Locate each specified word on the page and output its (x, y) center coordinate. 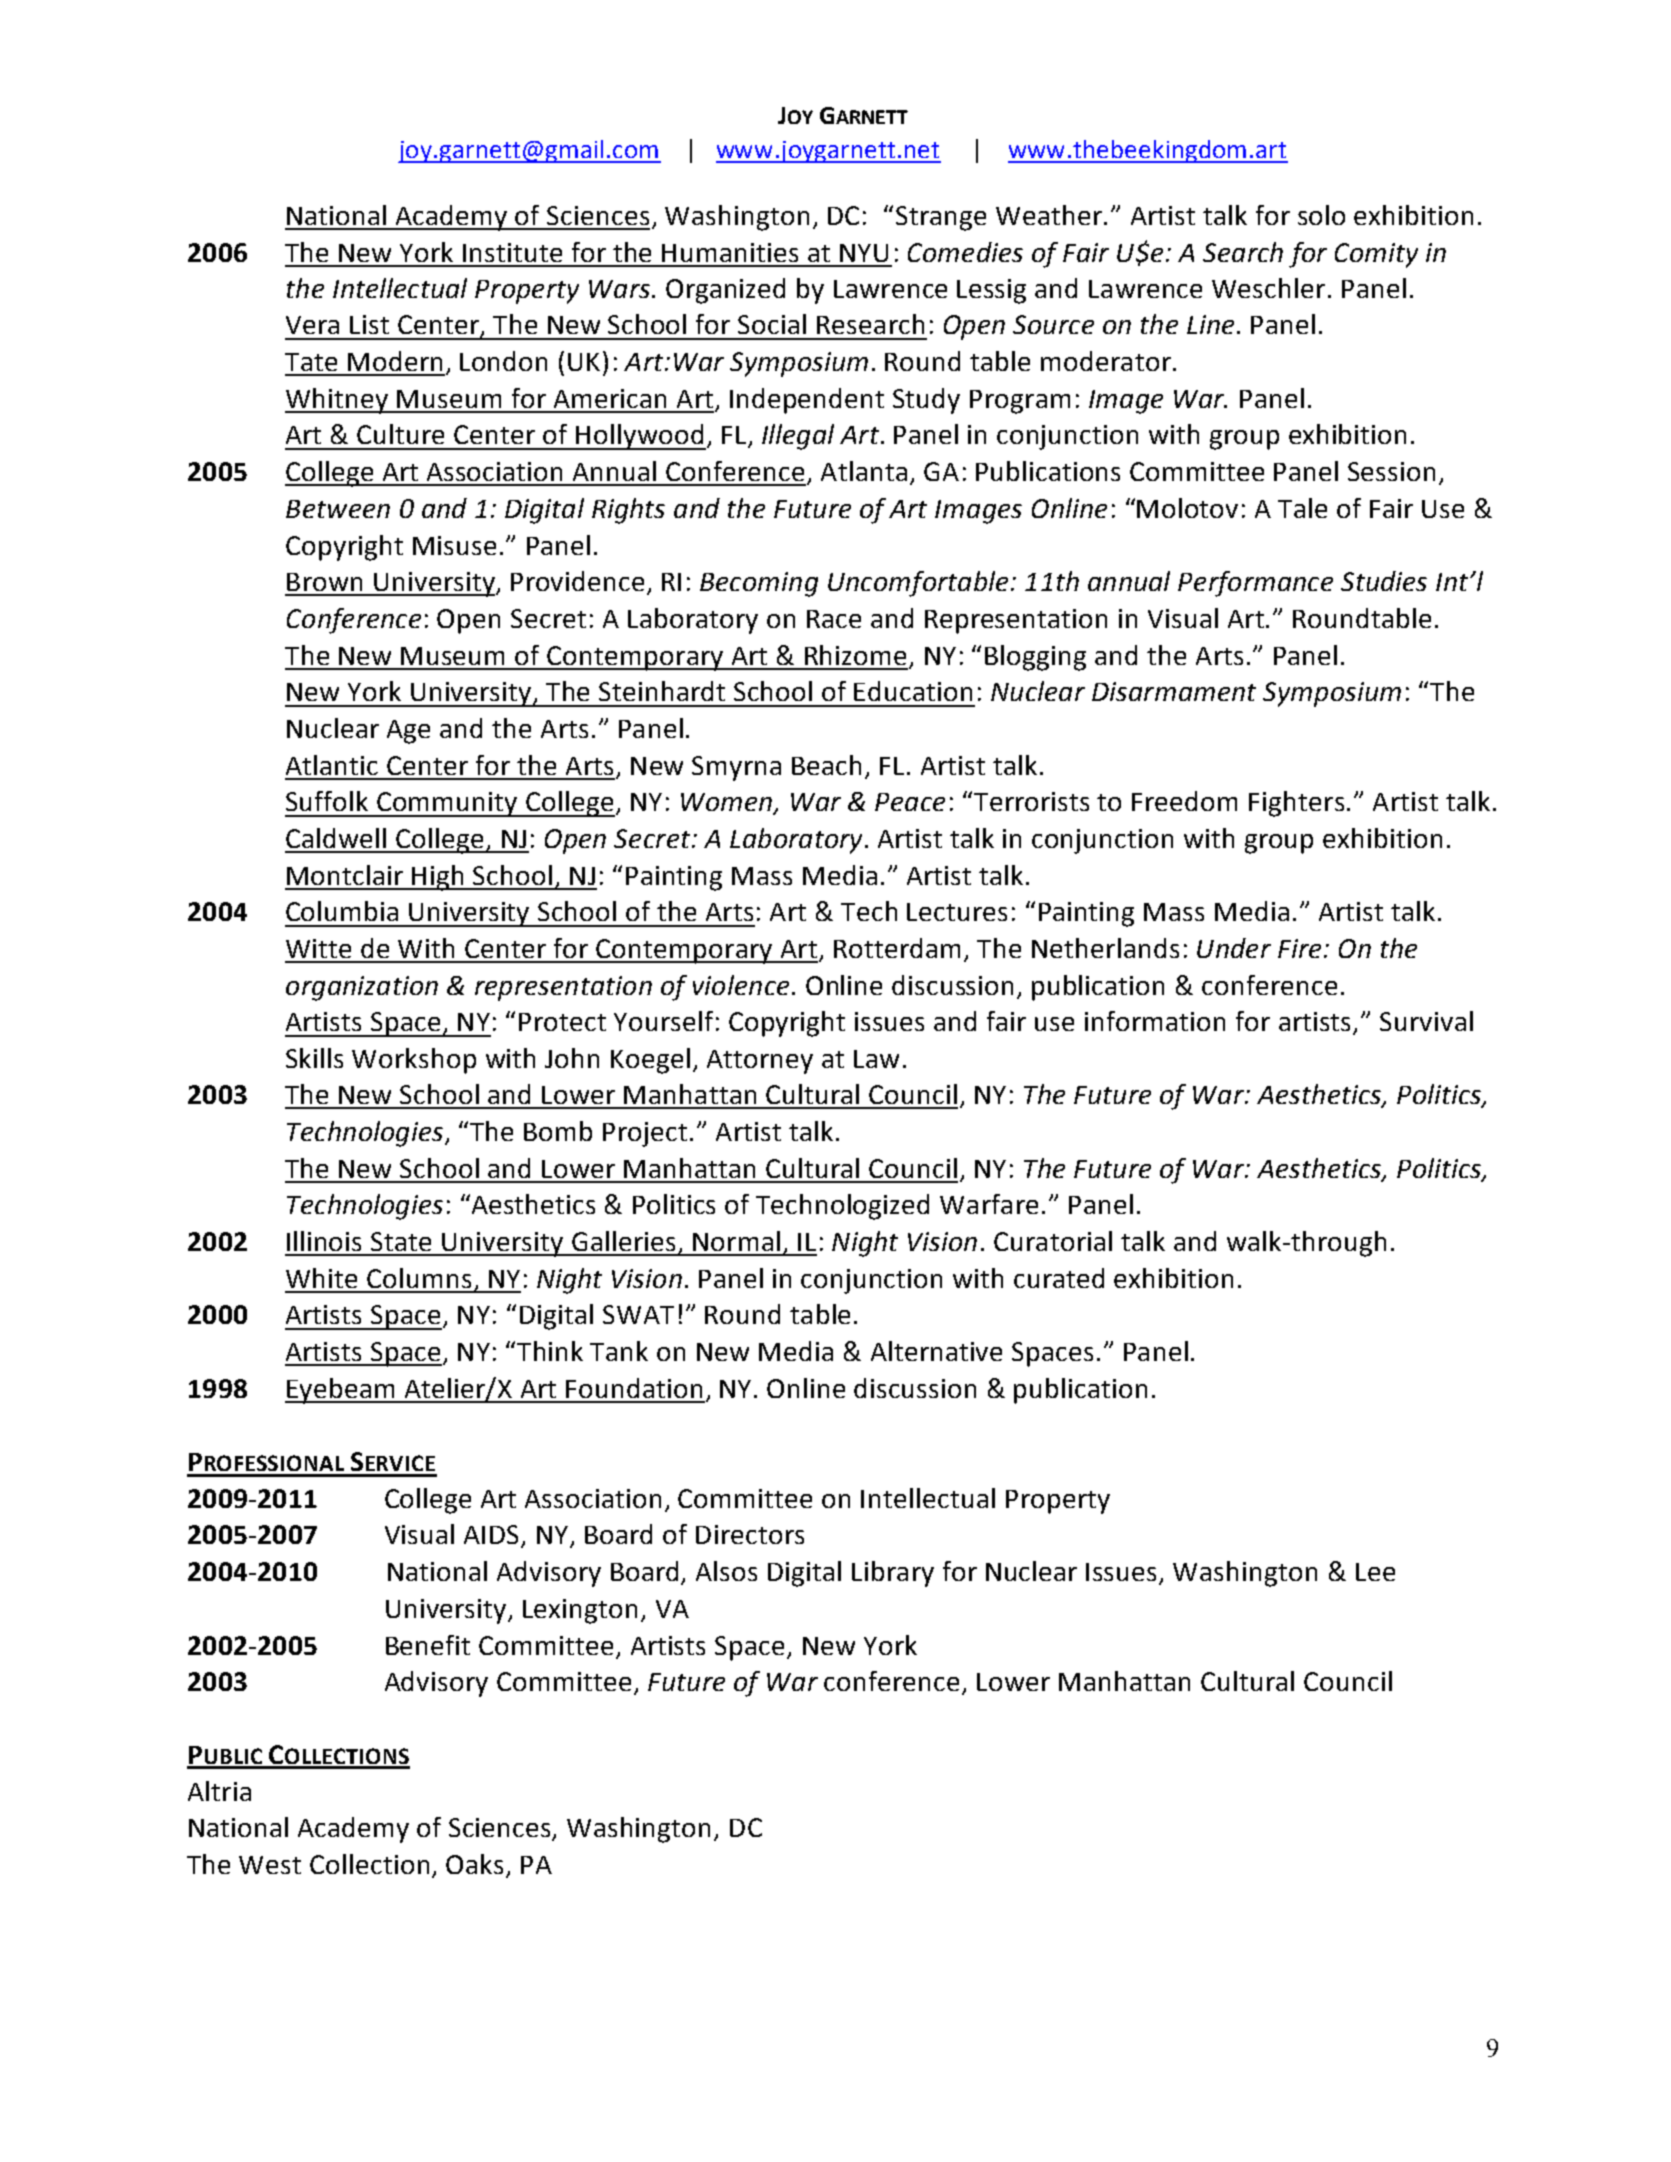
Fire (1299, 948)
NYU (864, 253)
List (369, 324)
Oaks (474, 1864)
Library (893, 1574)
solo (1321, 215)
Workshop (414, 1061)
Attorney (760, 1062)
